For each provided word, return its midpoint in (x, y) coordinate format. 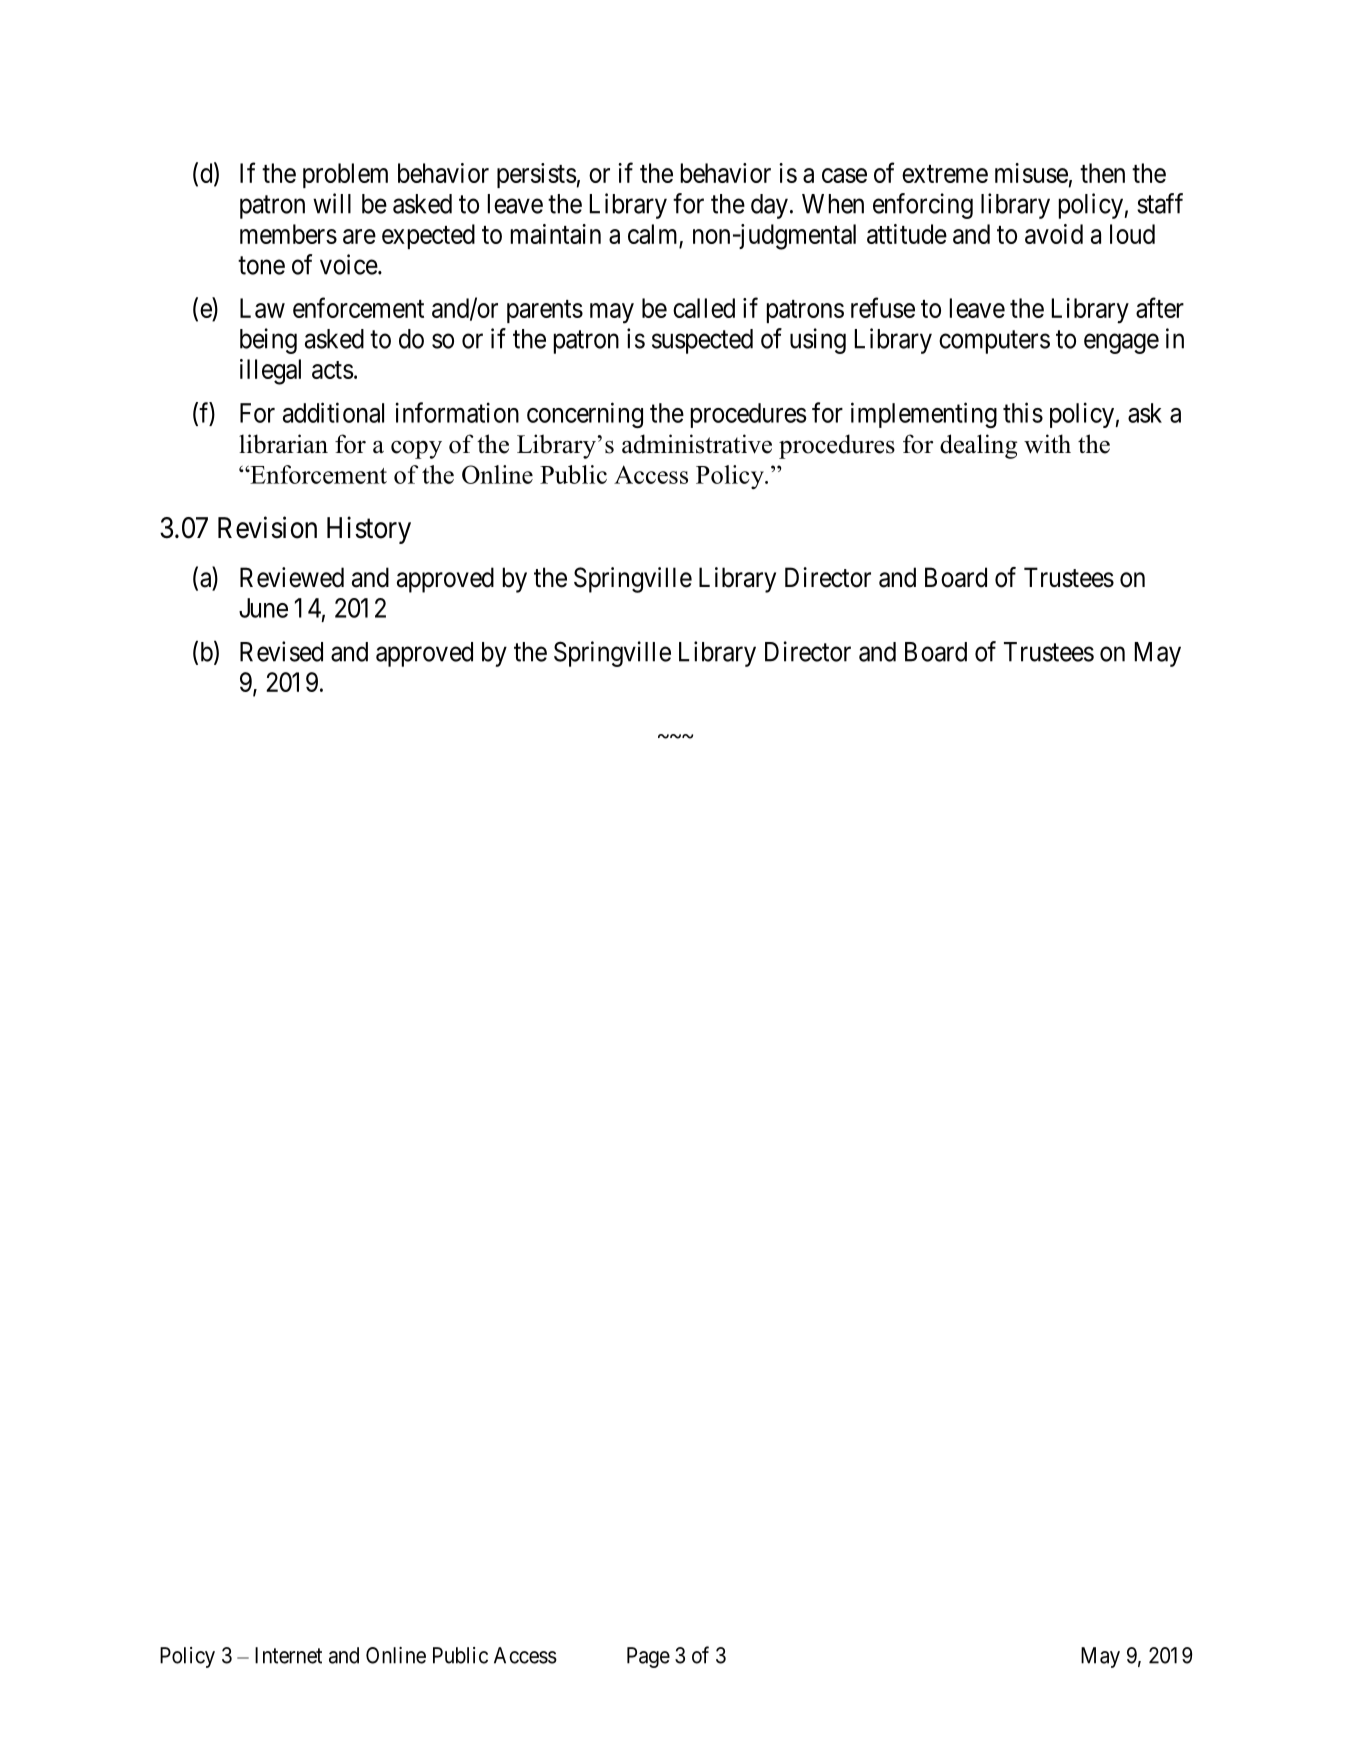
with (1047, 444)
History (369, 530)
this (1023, 412)
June (263, 608)
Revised (281, 651)
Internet (288, 1655)
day (769, 206)
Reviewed (292, 577)
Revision (267, 527)
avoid (1054, 234)
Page (648, 1657)
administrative (697, 444)
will (332, 203)
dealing (978, 446)
